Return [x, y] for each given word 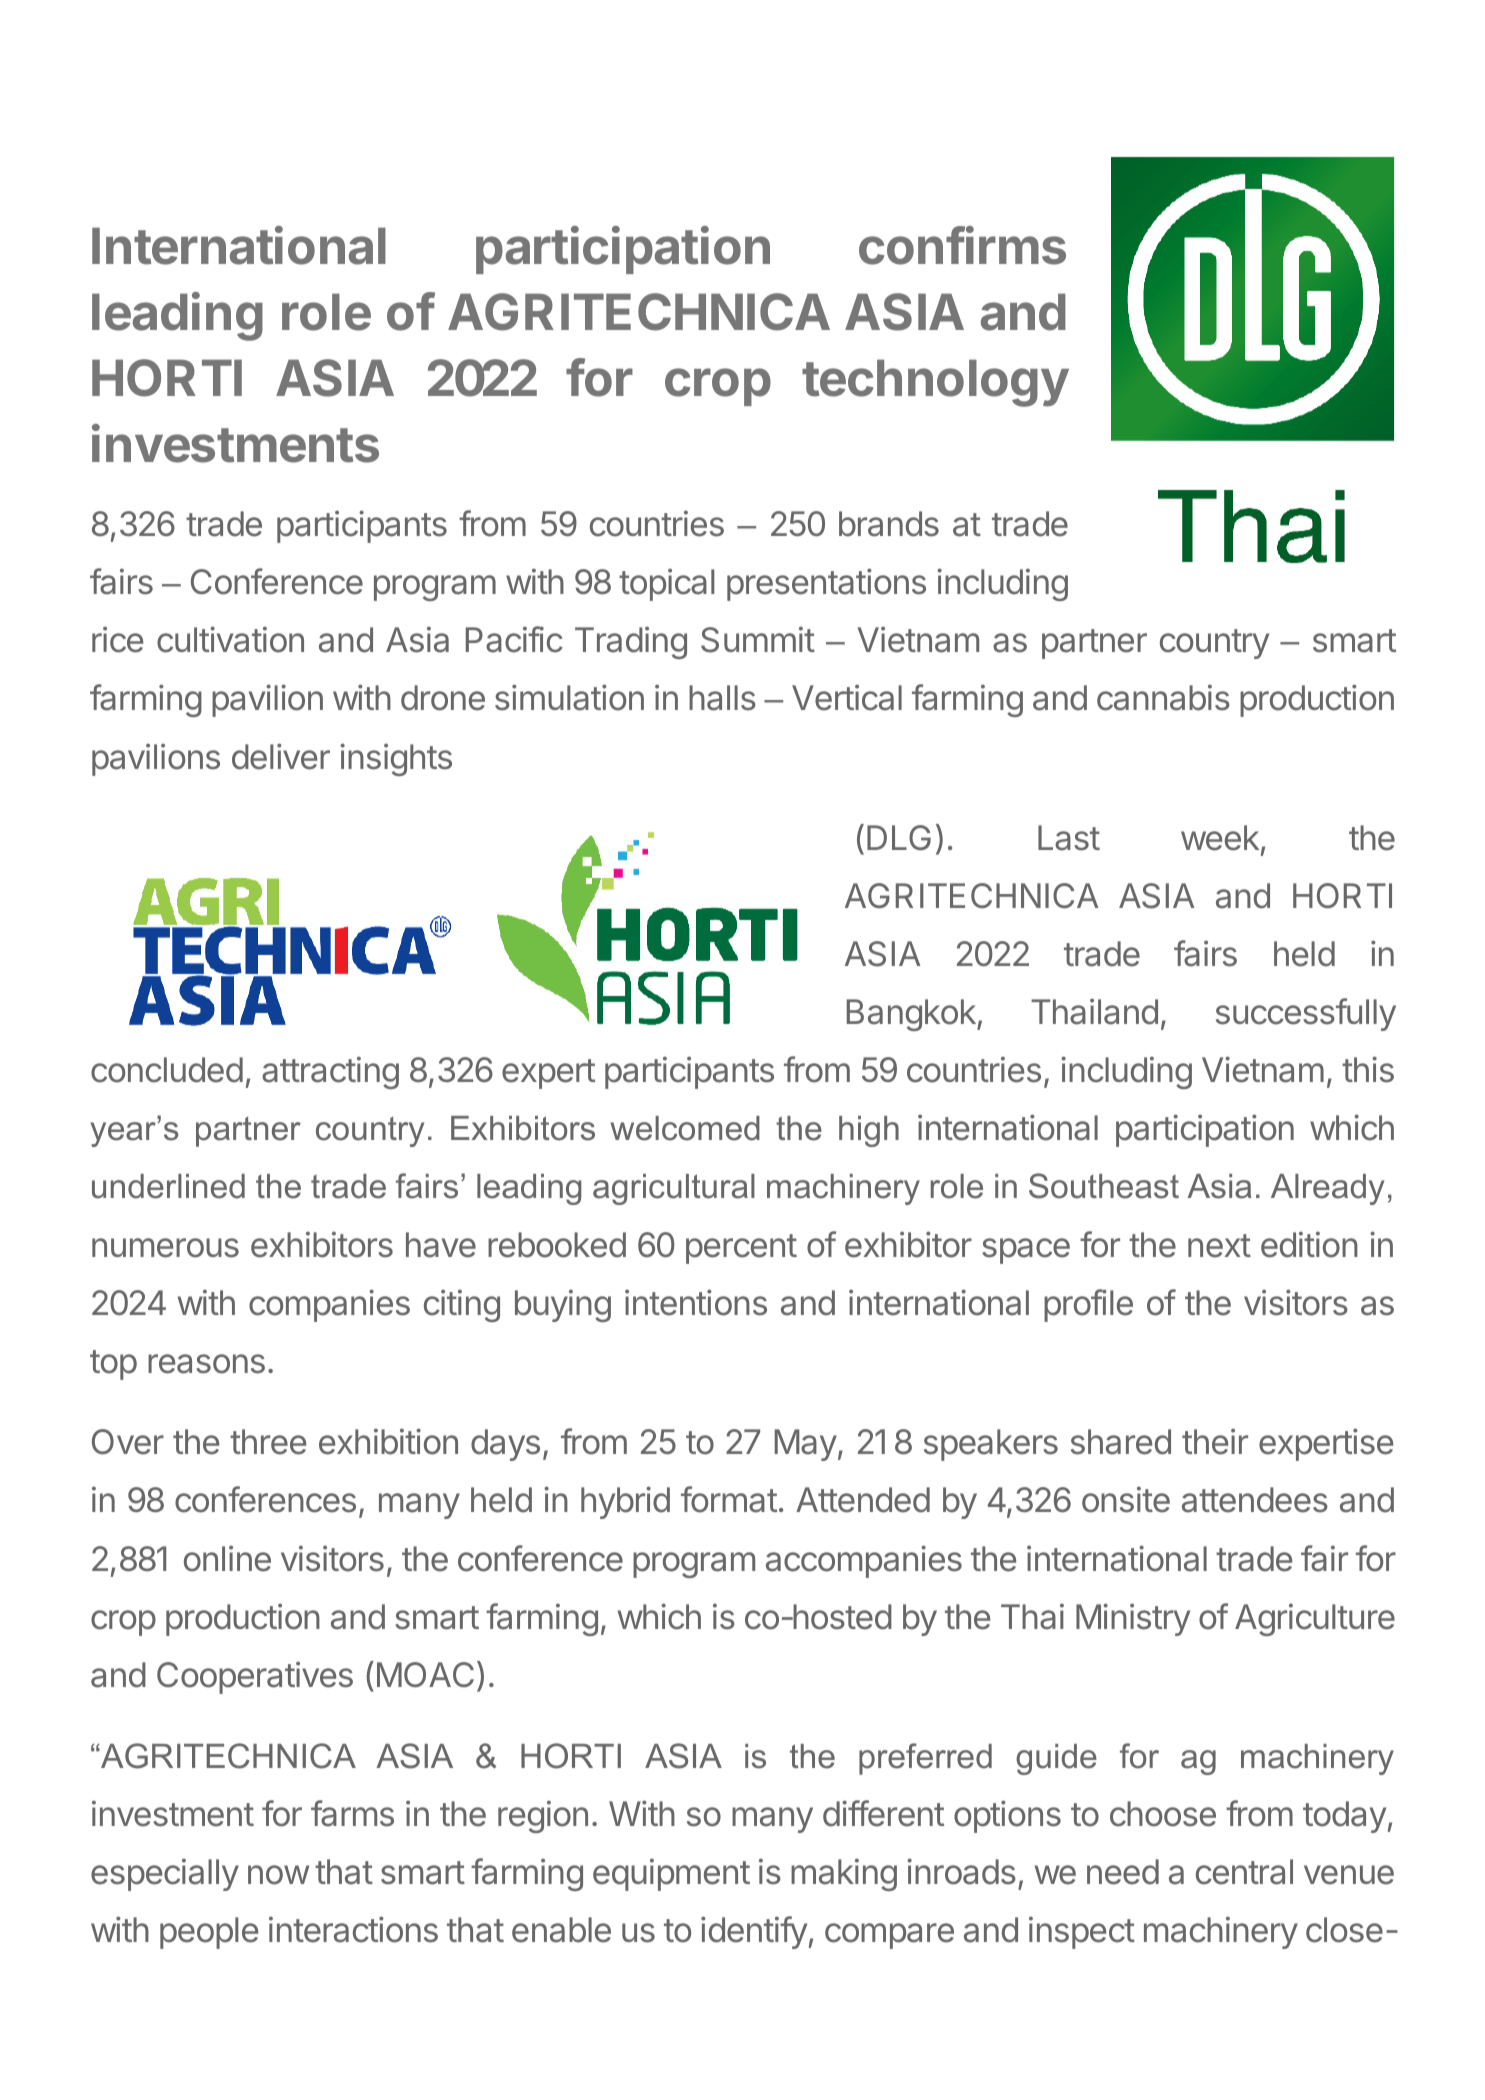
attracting [330, 1072]
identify [754, 1932]
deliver [281, 756]
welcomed [685, 1128]
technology [935, 383]
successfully [1306, 1014]
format [729, 1499]
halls [722, 698]
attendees [1255, 1500]
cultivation [230, 639]
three [268, 1442]
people [209, 1933]
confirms [962, 245]
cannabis [1163, 697]
